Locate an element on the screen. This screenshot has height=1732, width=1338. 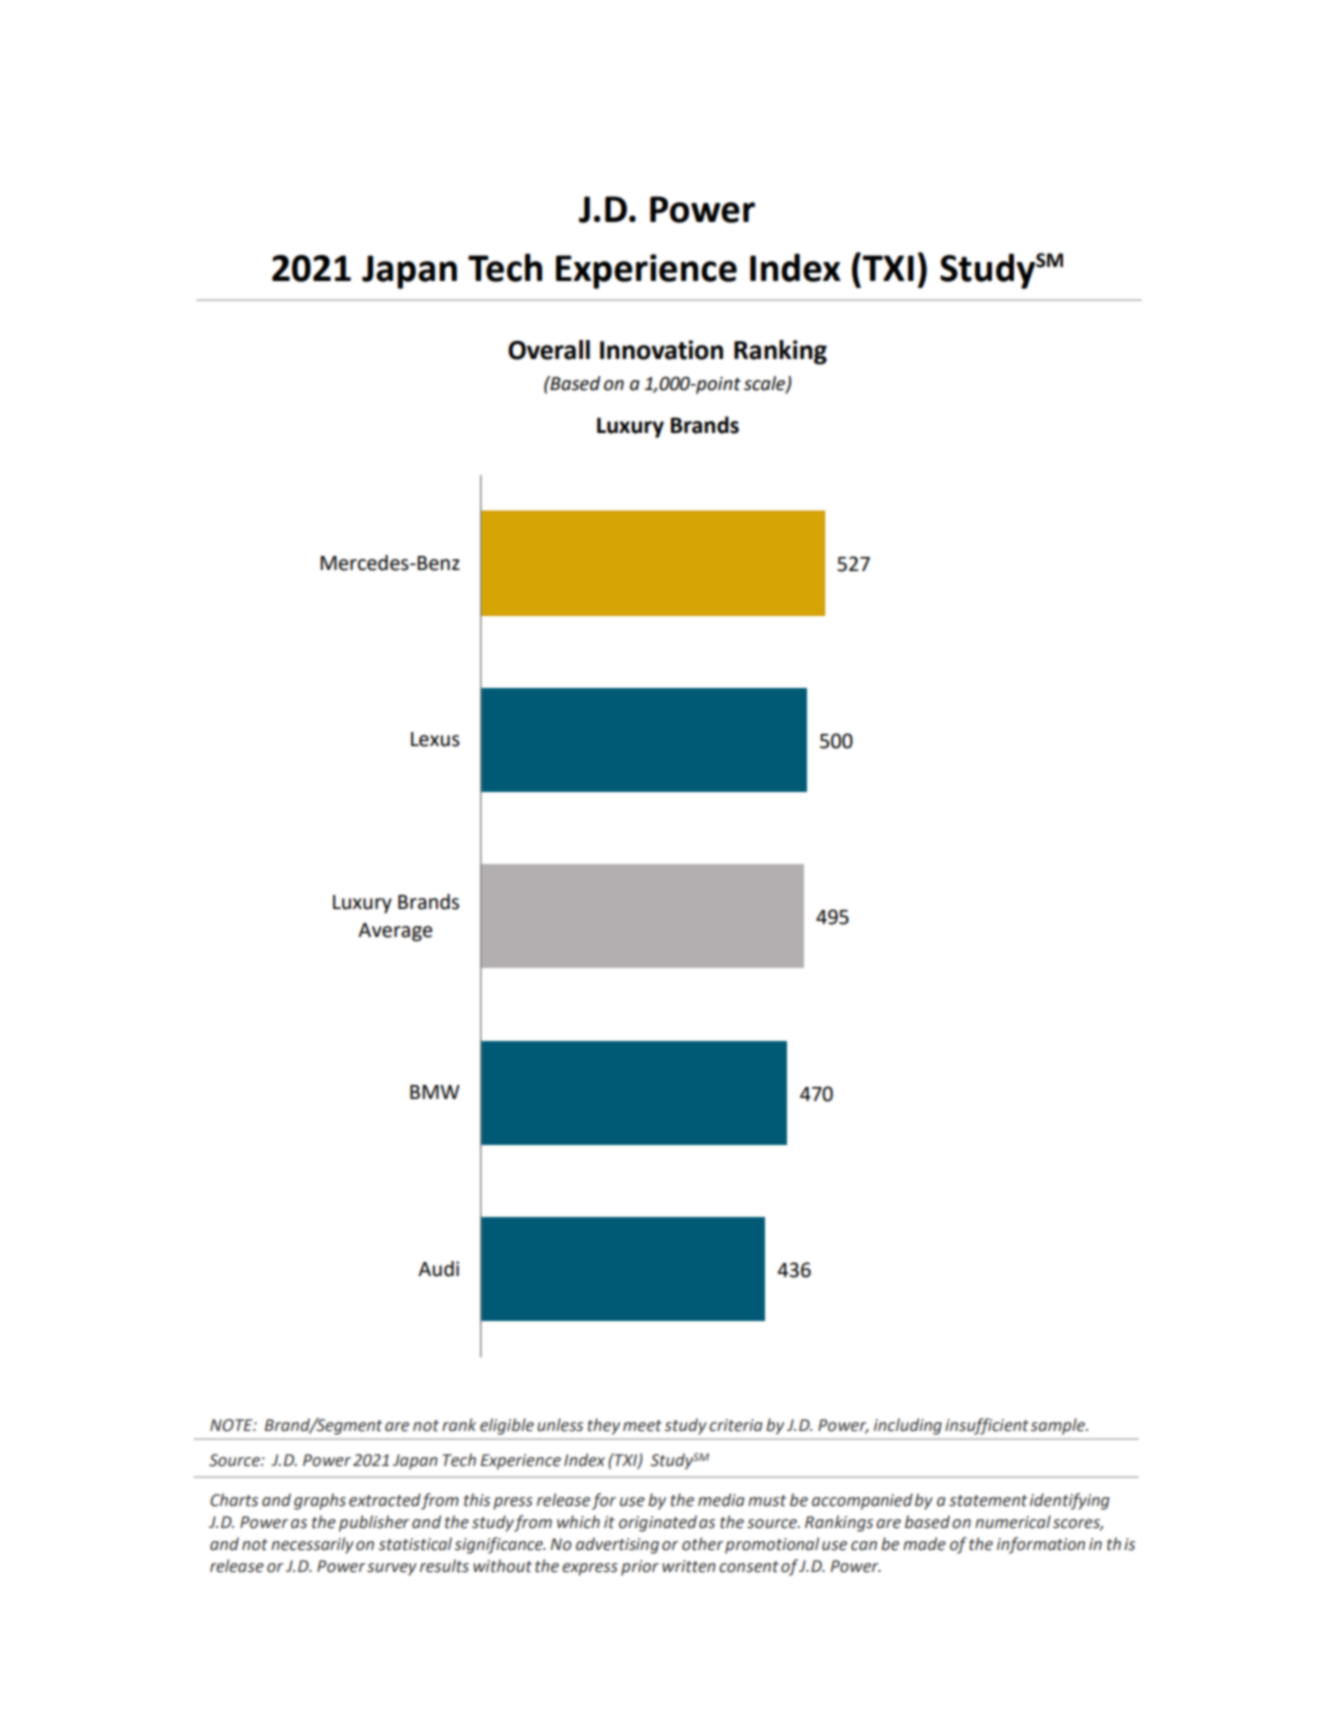
necessarily is located at coordinates (312, 1545).
